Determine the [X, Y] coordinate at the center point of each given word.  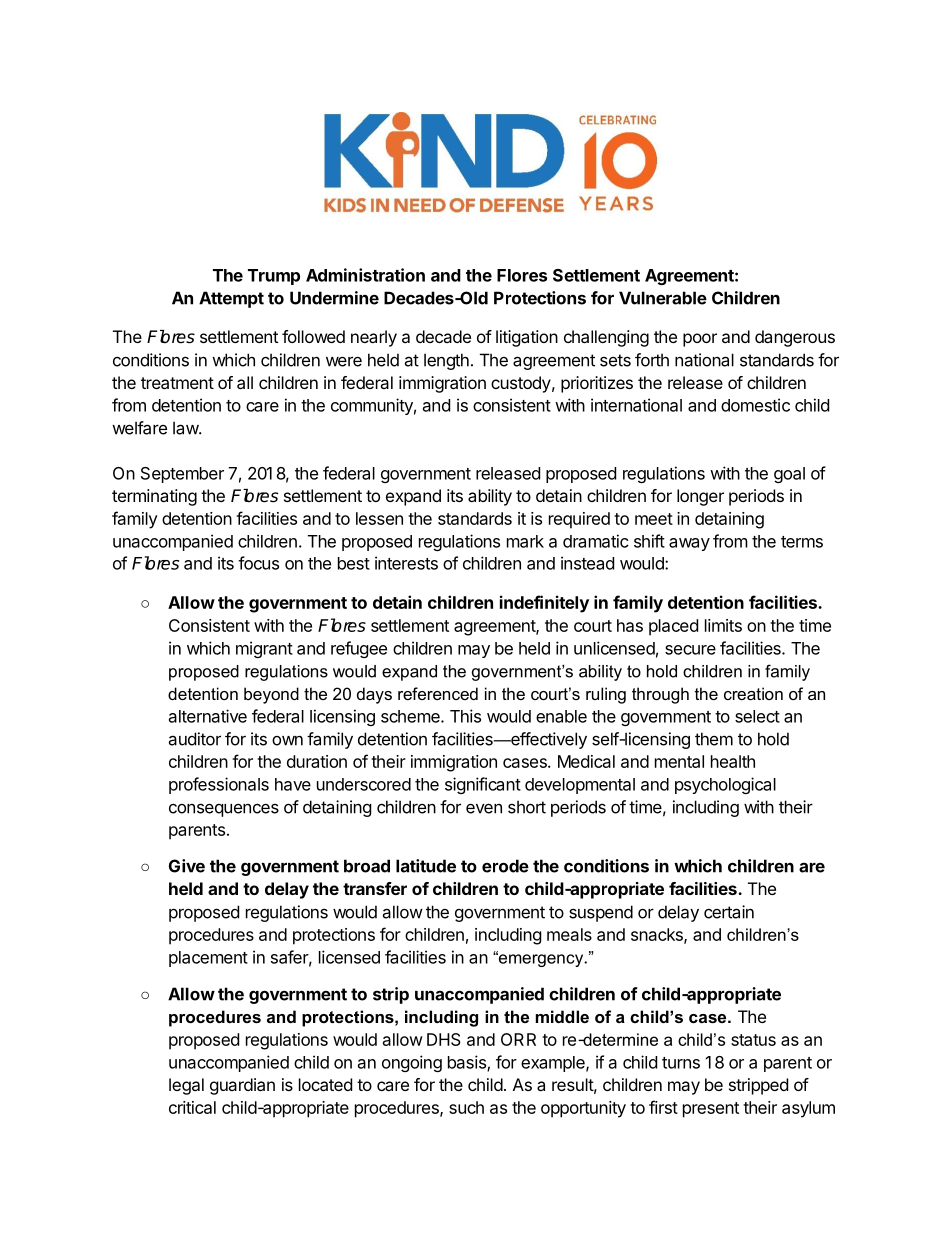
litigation [527, 338]
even [484, 808]
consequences [224, 810]
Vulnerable [663, 298]
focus [258, 563]
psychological [725, 785]
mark [525, 541]
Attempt [231, 299]
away [689, 544]
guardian [242, 1086]
